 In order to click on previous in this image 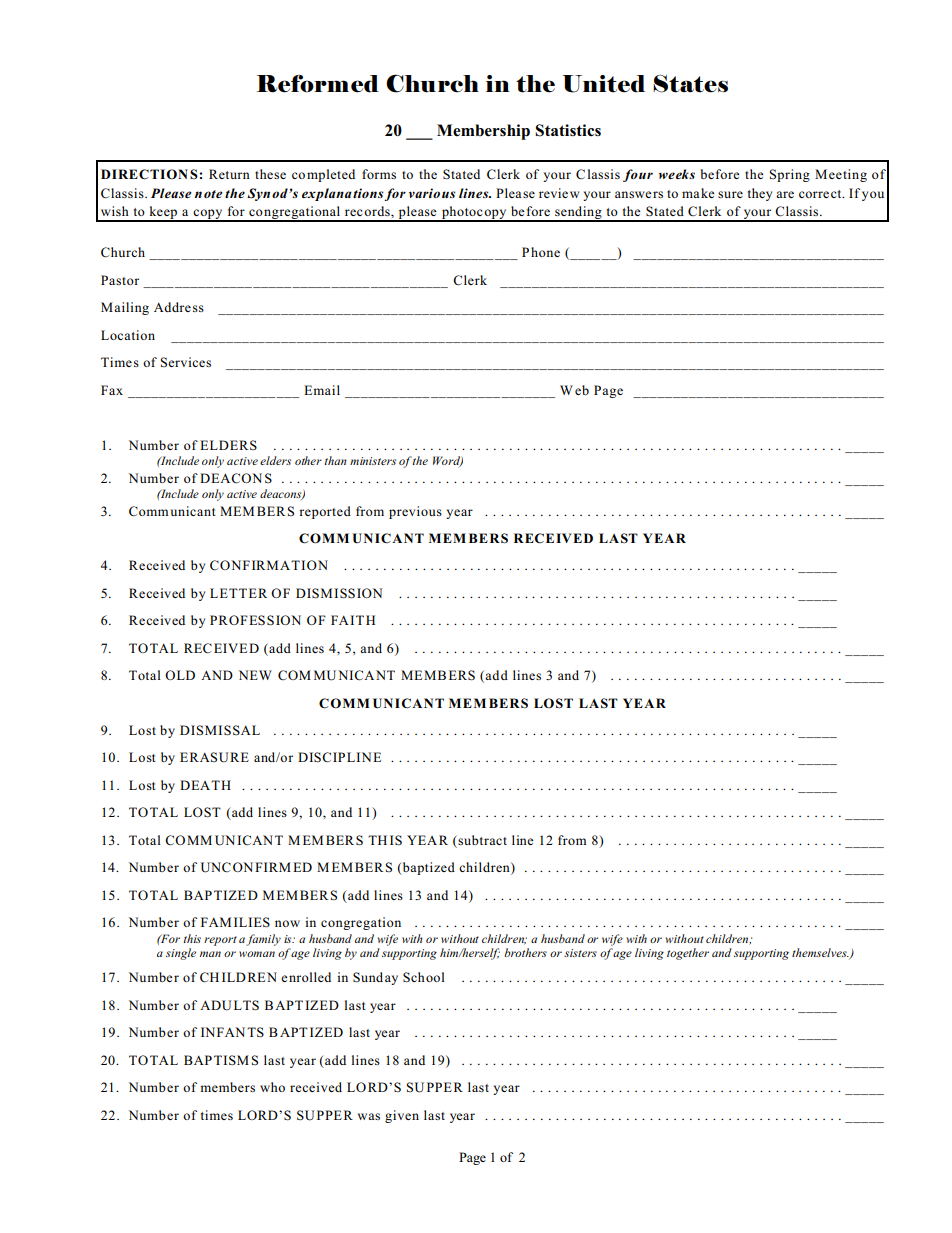, I will do `click(415, 512)`.
